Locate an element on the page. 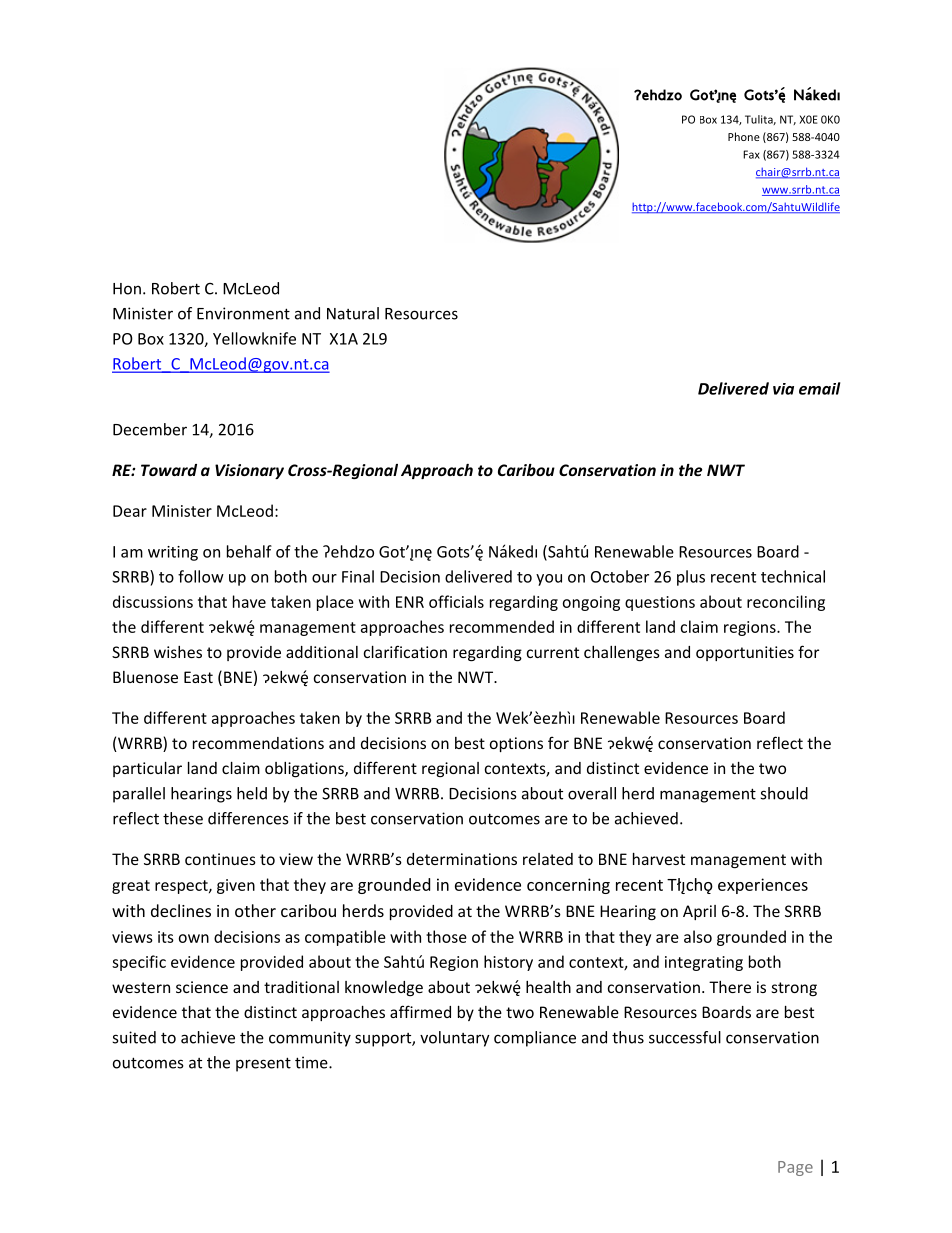 This page has width=952, height=1233. Fax is located at coordinates (751, 154).
